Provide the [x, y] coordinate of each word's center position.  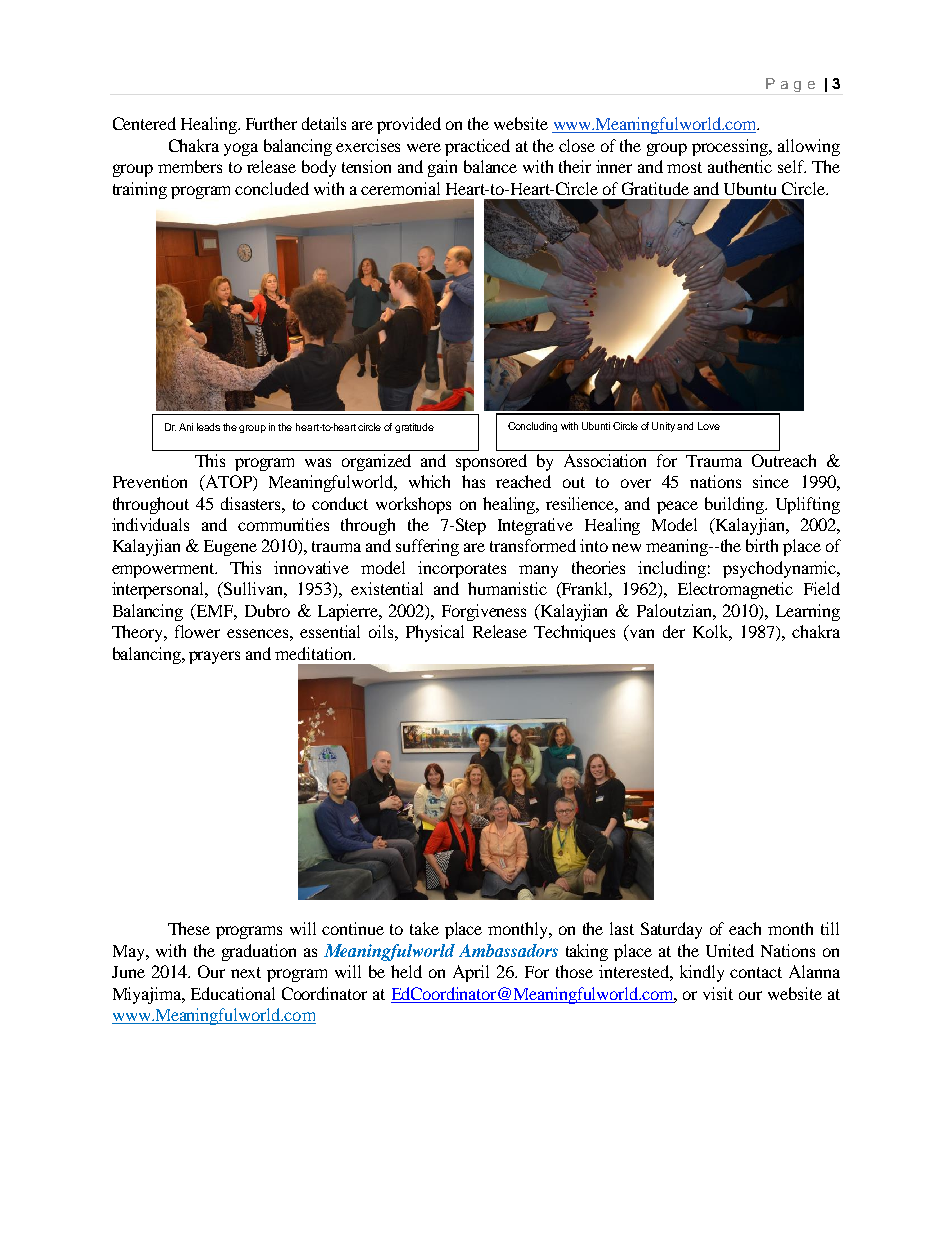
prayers [214, 657]
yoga [241, 149]
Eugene [230, 548]
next [246, 972]
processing [731, 147]
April [471, 973]
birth [762, 545]
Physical [435, 633]
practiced [477, 147]
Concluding [532, 427]
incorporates [462, 569]
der [674, 631]
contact [756, 972]
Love [709, 426]
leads [208, 427]
